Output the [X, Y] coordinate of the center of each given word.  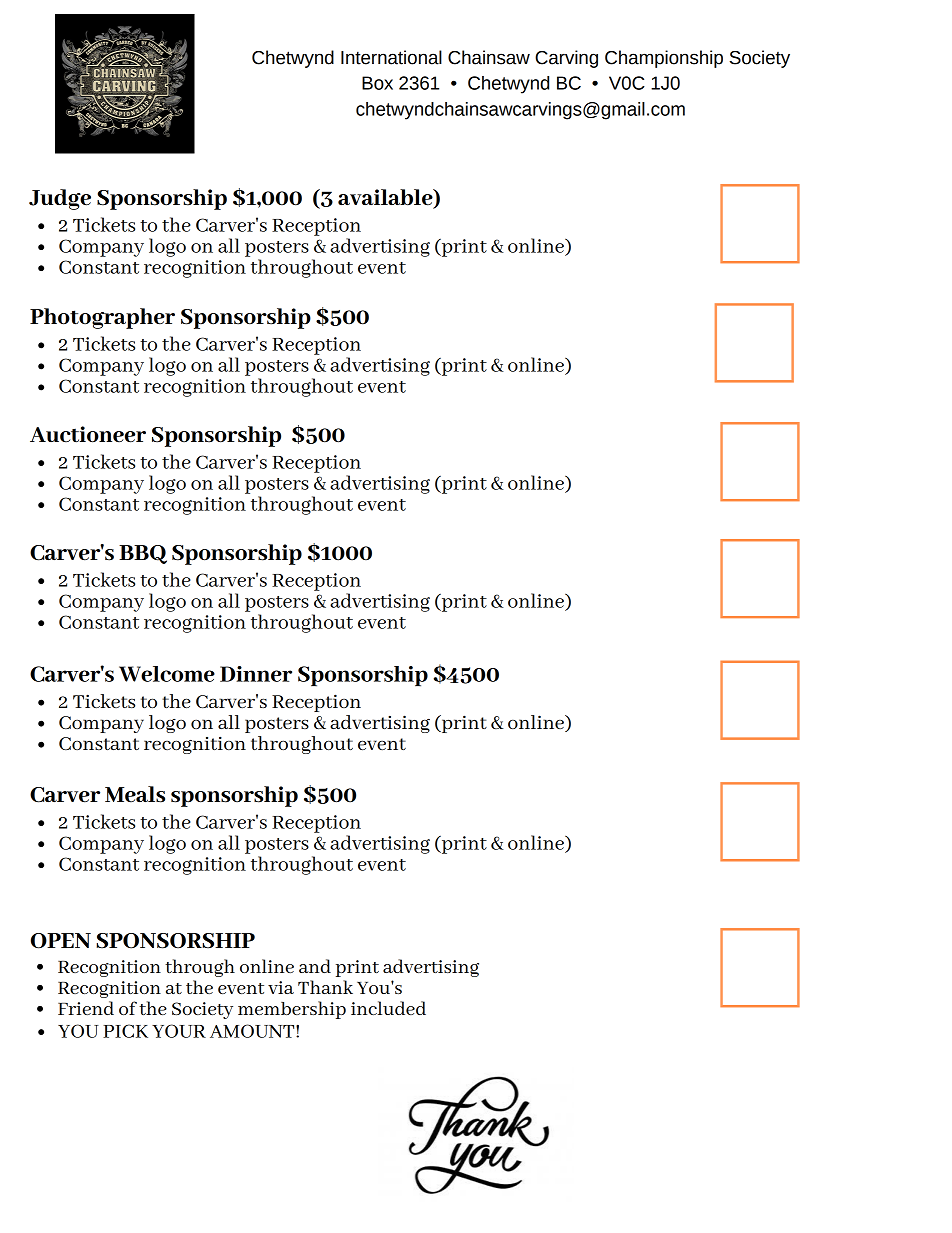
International [391, 57]
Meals [135, 794]
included [388, 1008]
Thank [325, 987]
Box [377, 83]
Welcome [167, 674]
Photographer [102, 318]
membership [292, 1010]
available [386, 198]
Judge [60, 199]
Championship [664, 59]
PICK [125, 1031]
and [315, 966]
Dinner [256, 674]
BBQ [143, 554]
